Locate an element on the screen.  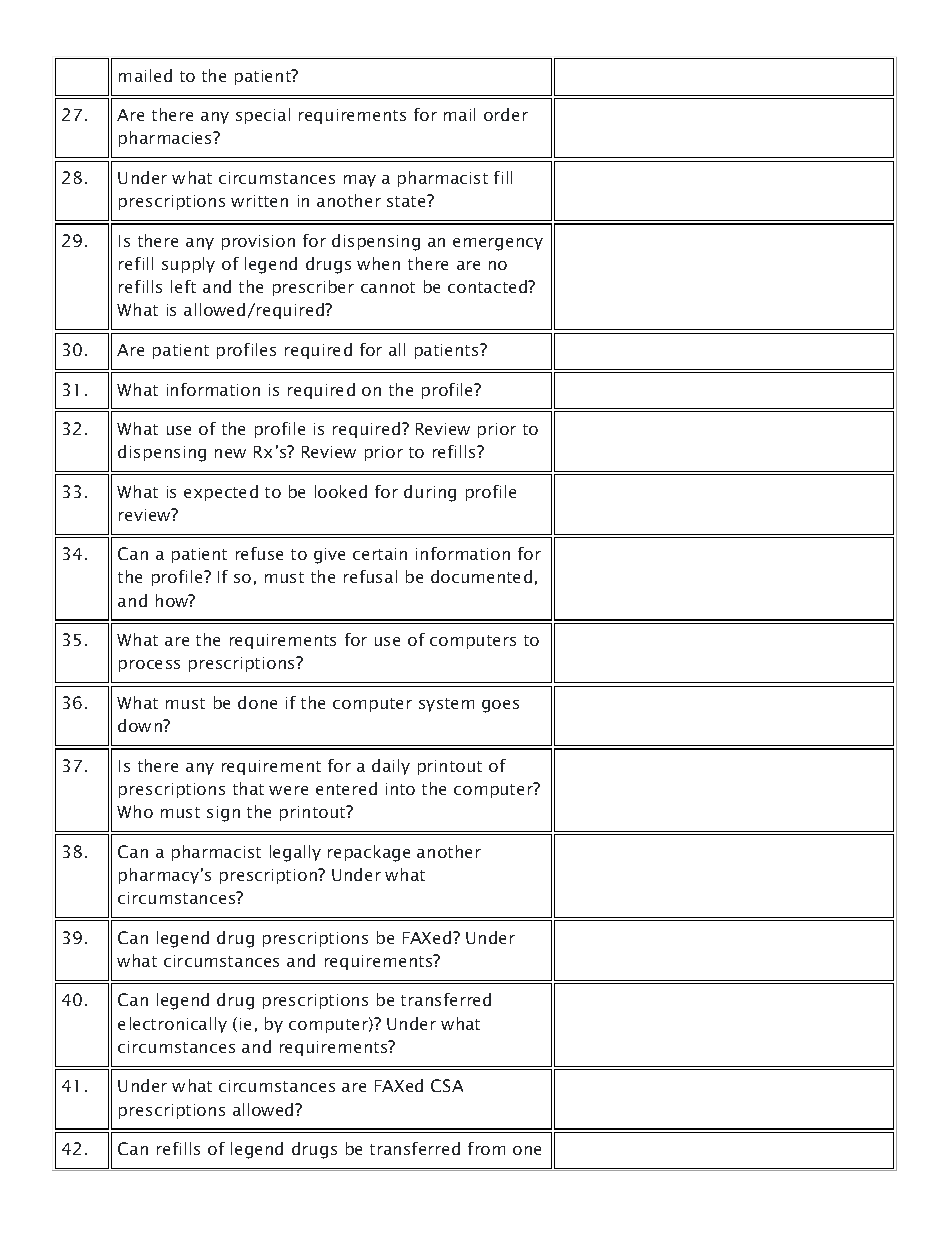
order is located at coordinates (506, 114).
